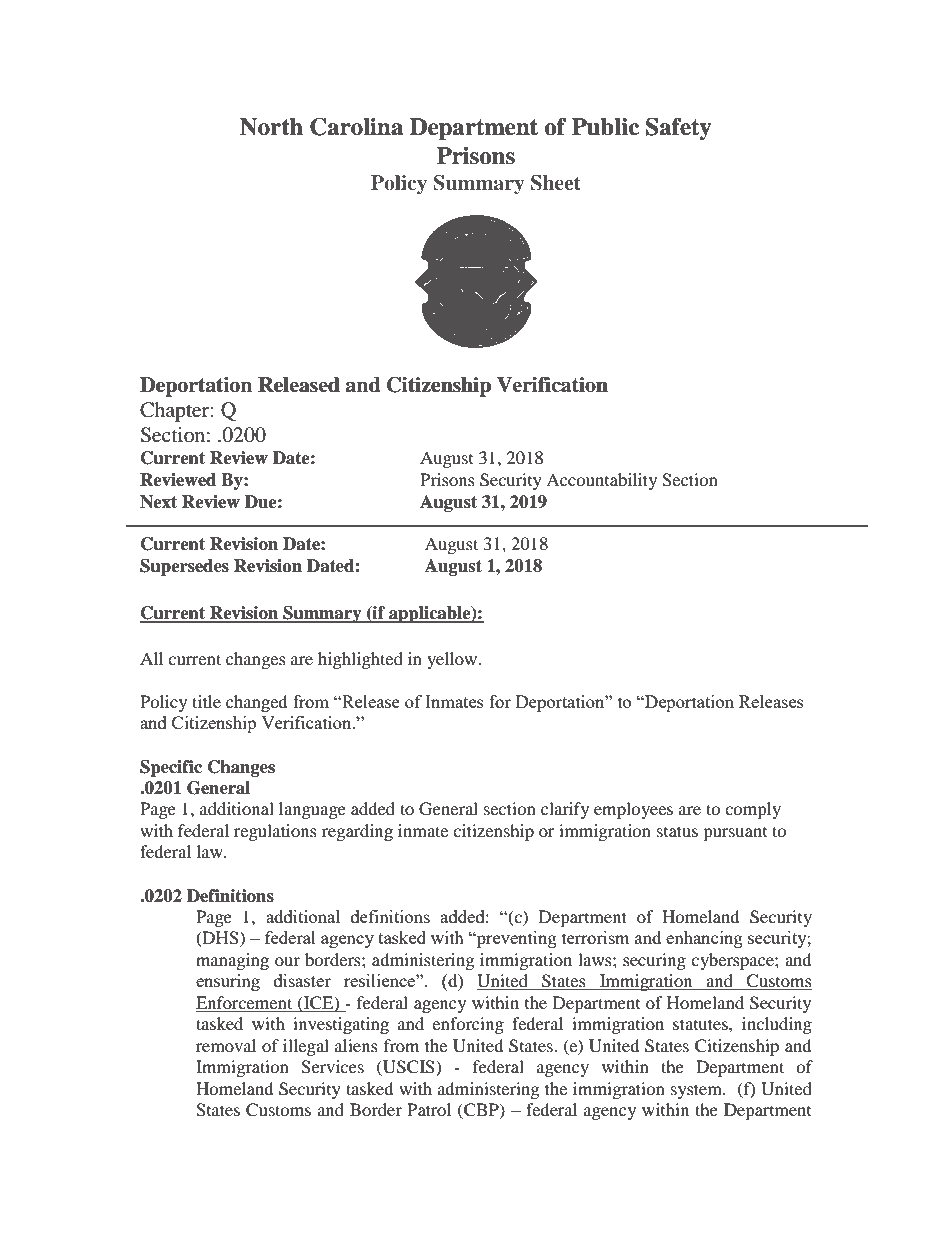 The height and width of the document is (1233, 952). I want to click on Supersedes, so click(184, 567).
